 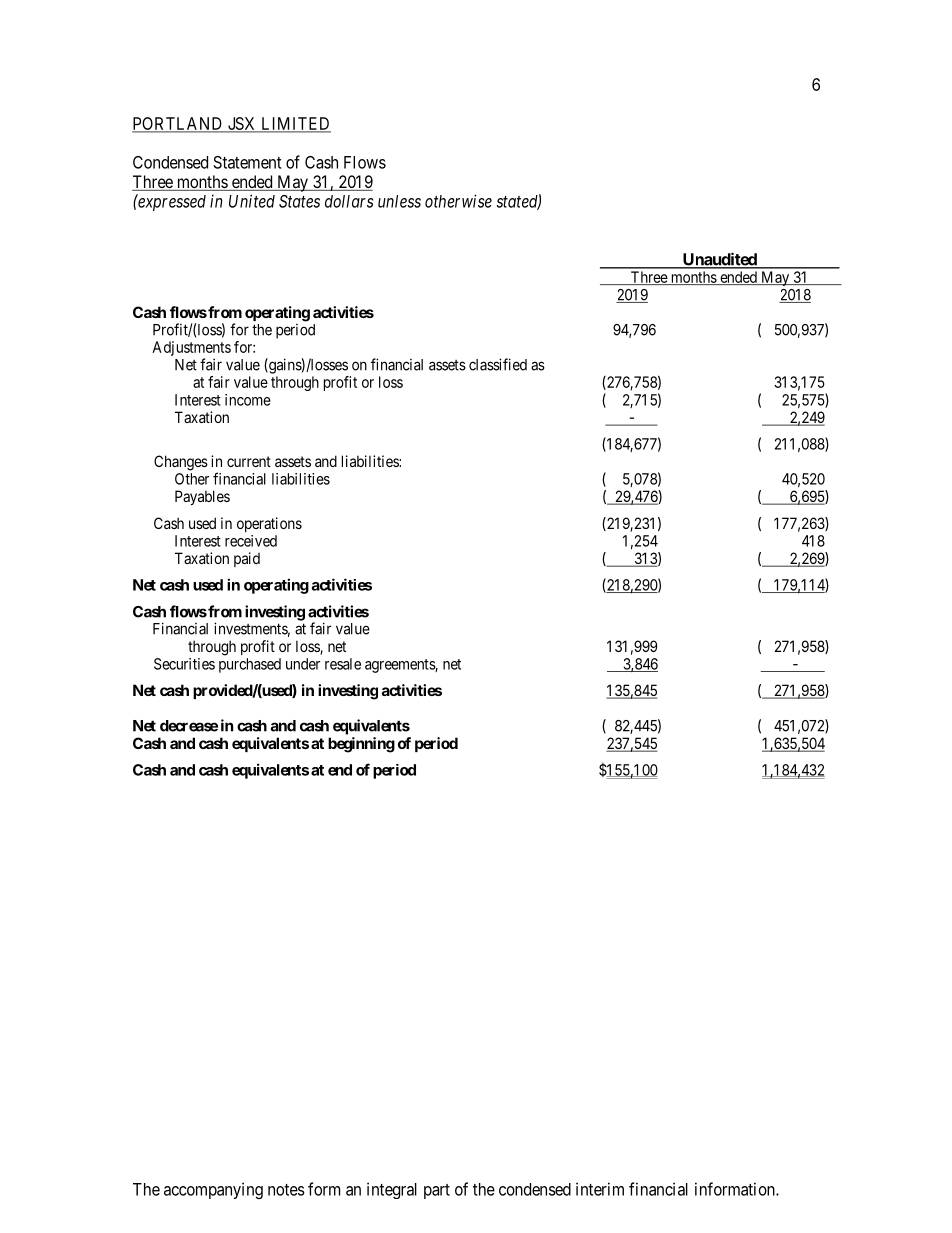 What do you see at coordinates (248, 400) in the page?
I see `income` at bounding box center [248, 400].
